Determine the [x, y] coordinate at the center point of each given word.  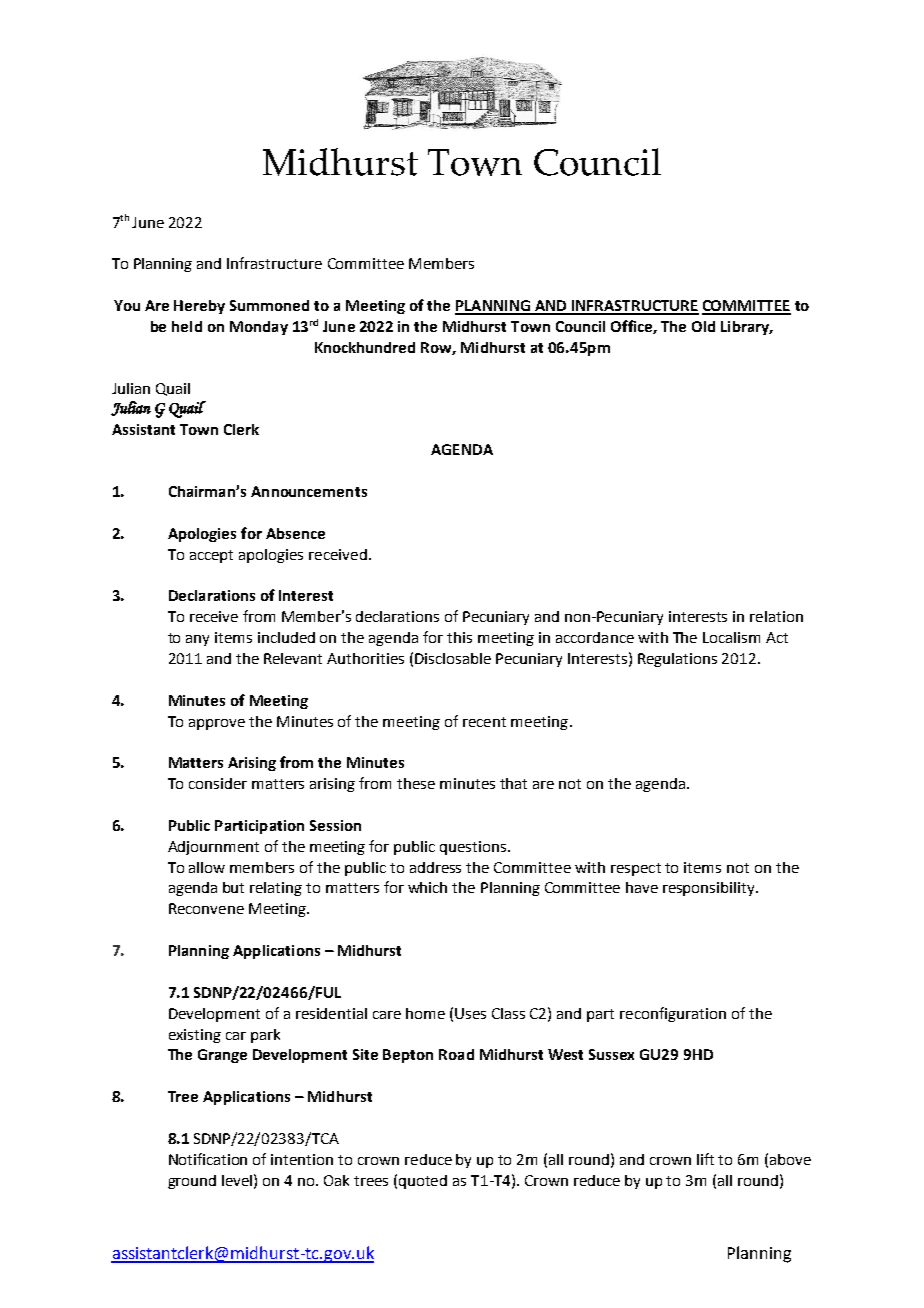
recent [484, 722]
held [187, 326]
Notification [208, 1159]
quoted [423, 1182]
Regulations [677, 660]
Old [703, 326]
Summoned [269, 305]
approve [217, 724]
